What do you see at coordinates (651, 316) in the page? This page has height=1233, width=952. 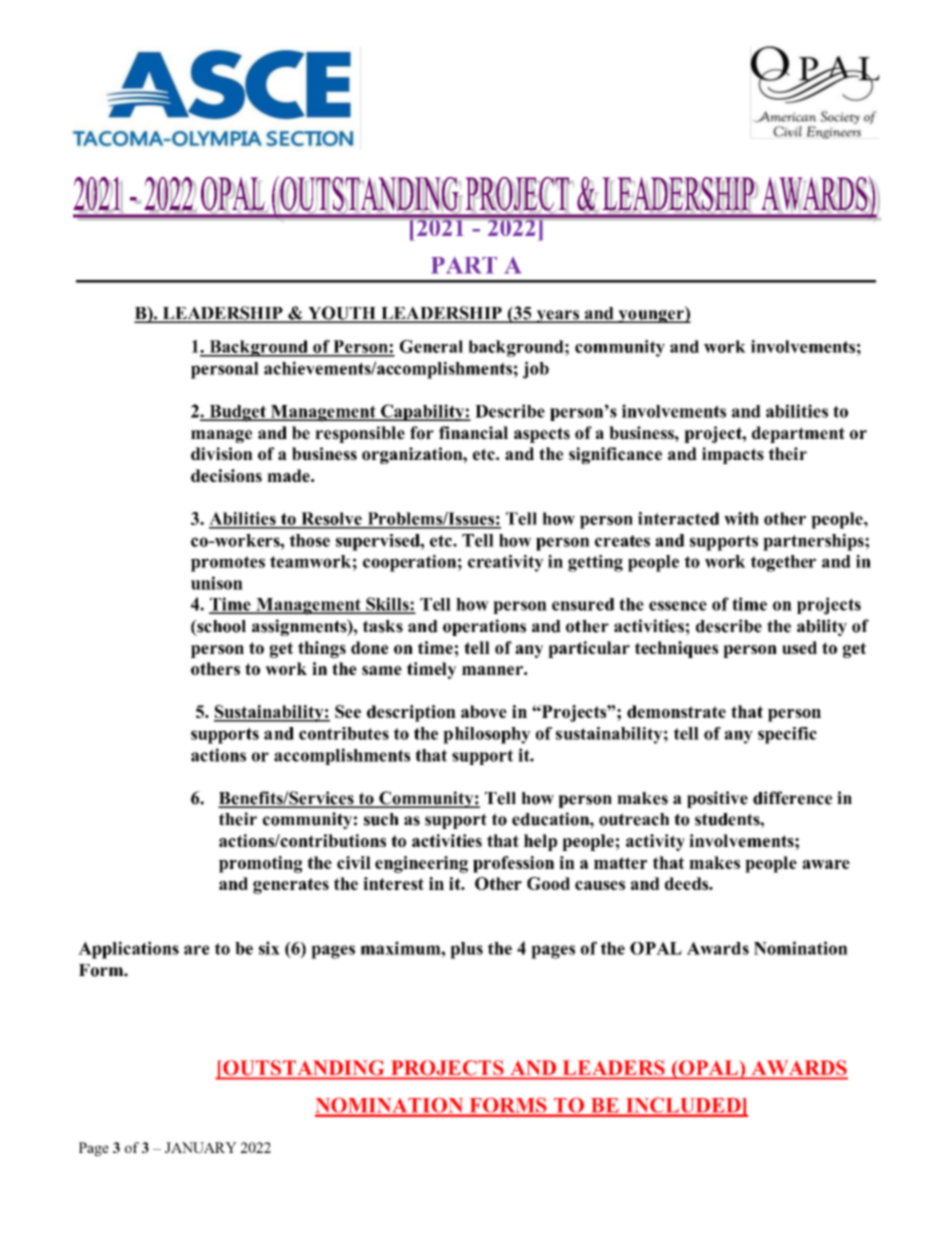 I see `younger` at bounding box center [651, 316].
